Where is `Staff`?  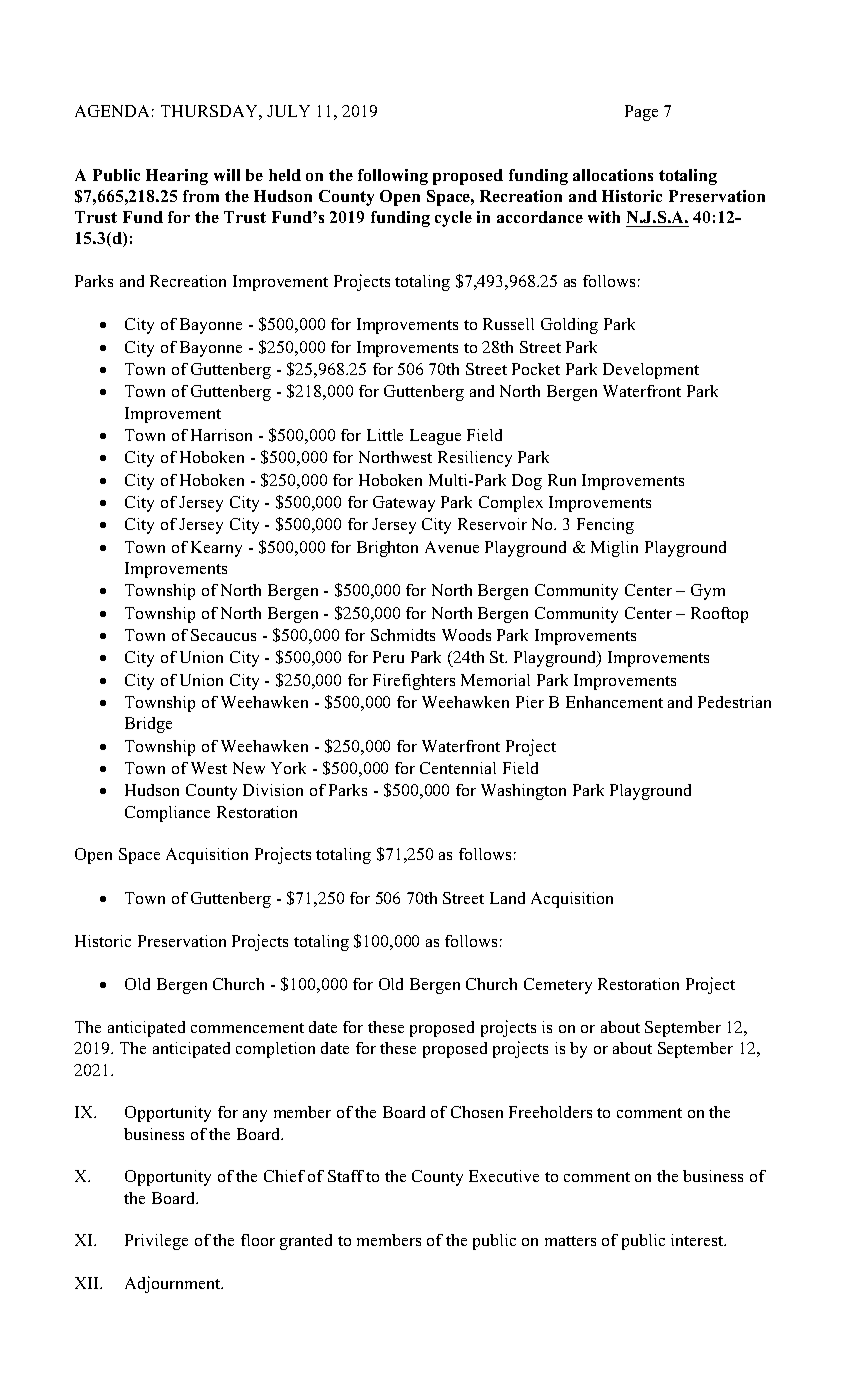
Staff is located at coordinates (346, 1176).
